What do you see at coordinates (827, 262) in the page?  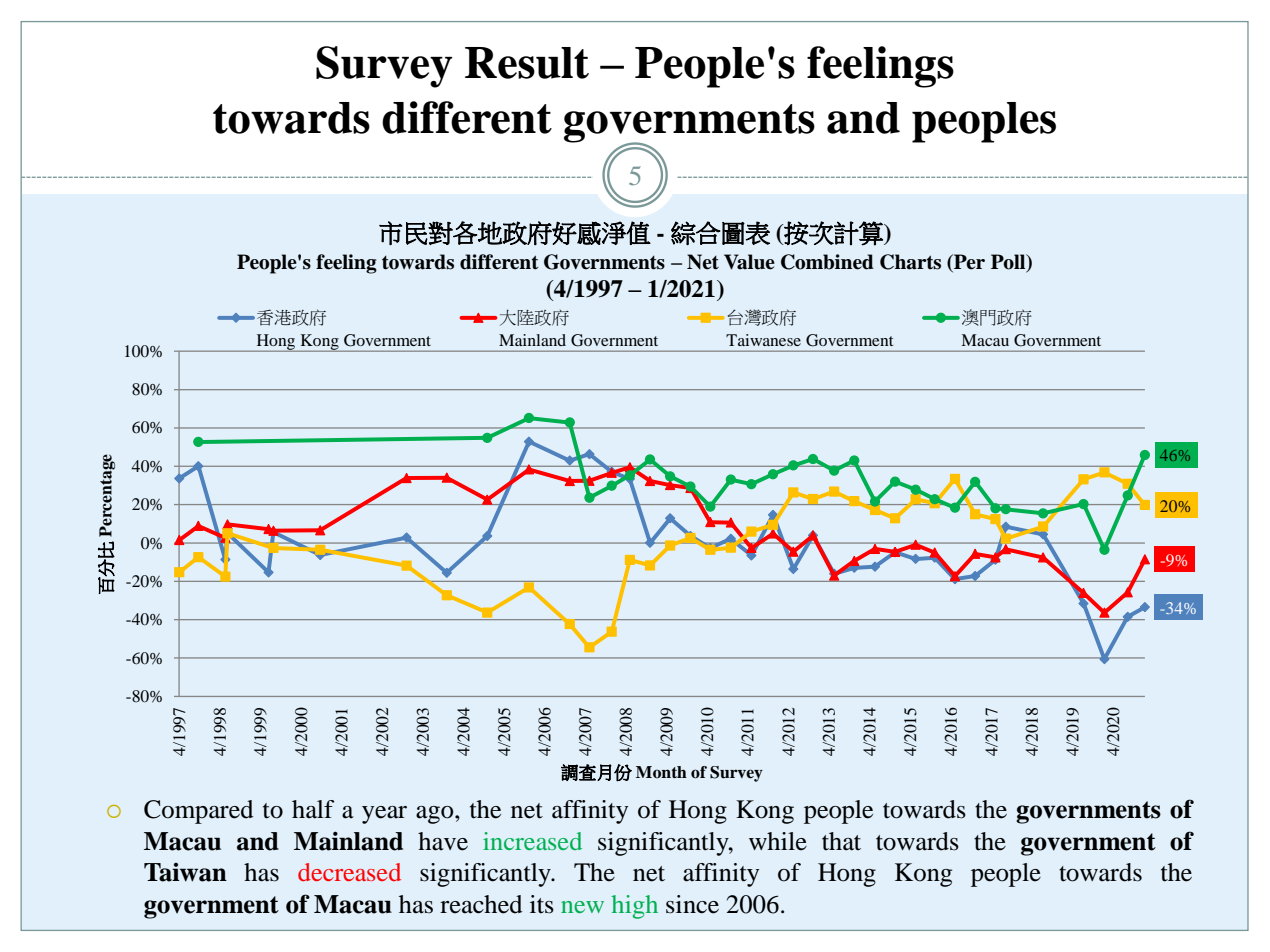 I see `Combined` at bounding box center [827, 262].
